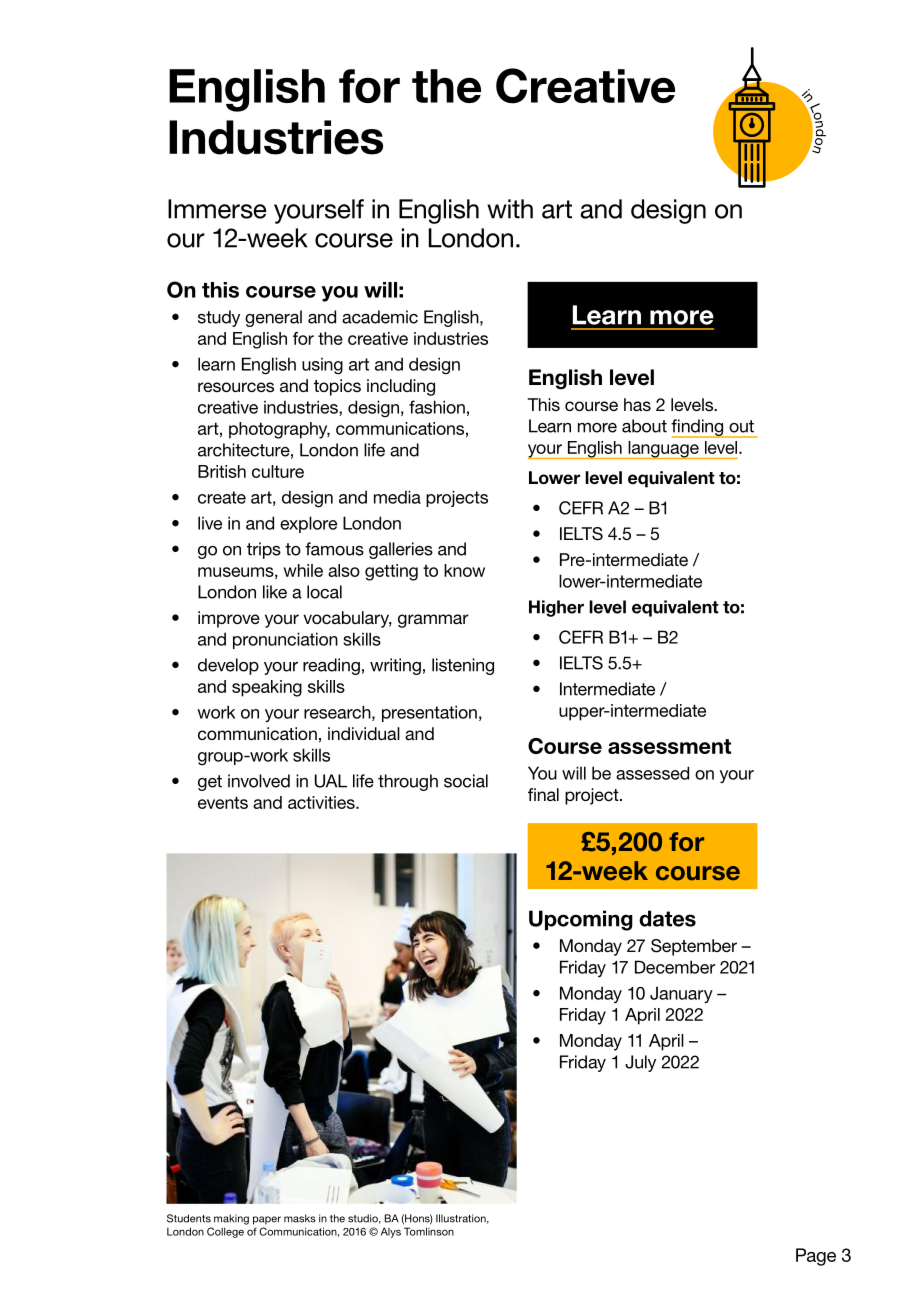 This image has width=924, height=1308. Describe the element at coordinates (581, 920) in the image. I see `Upcoming` at that location.
